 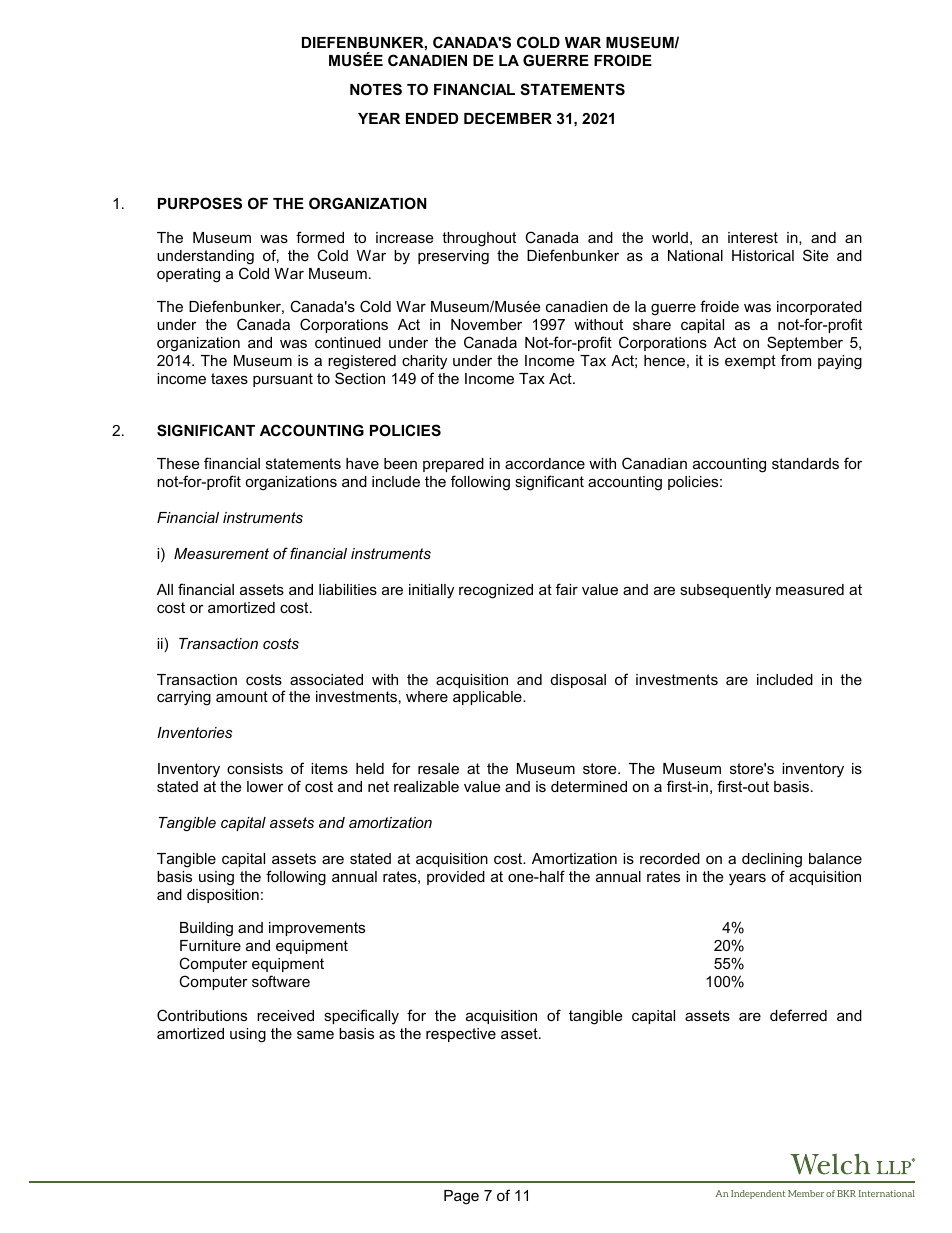 What do you see at coordinates (725, 591) in the screenshot?
I see `subsequently` at bounding box center [725, 591].
